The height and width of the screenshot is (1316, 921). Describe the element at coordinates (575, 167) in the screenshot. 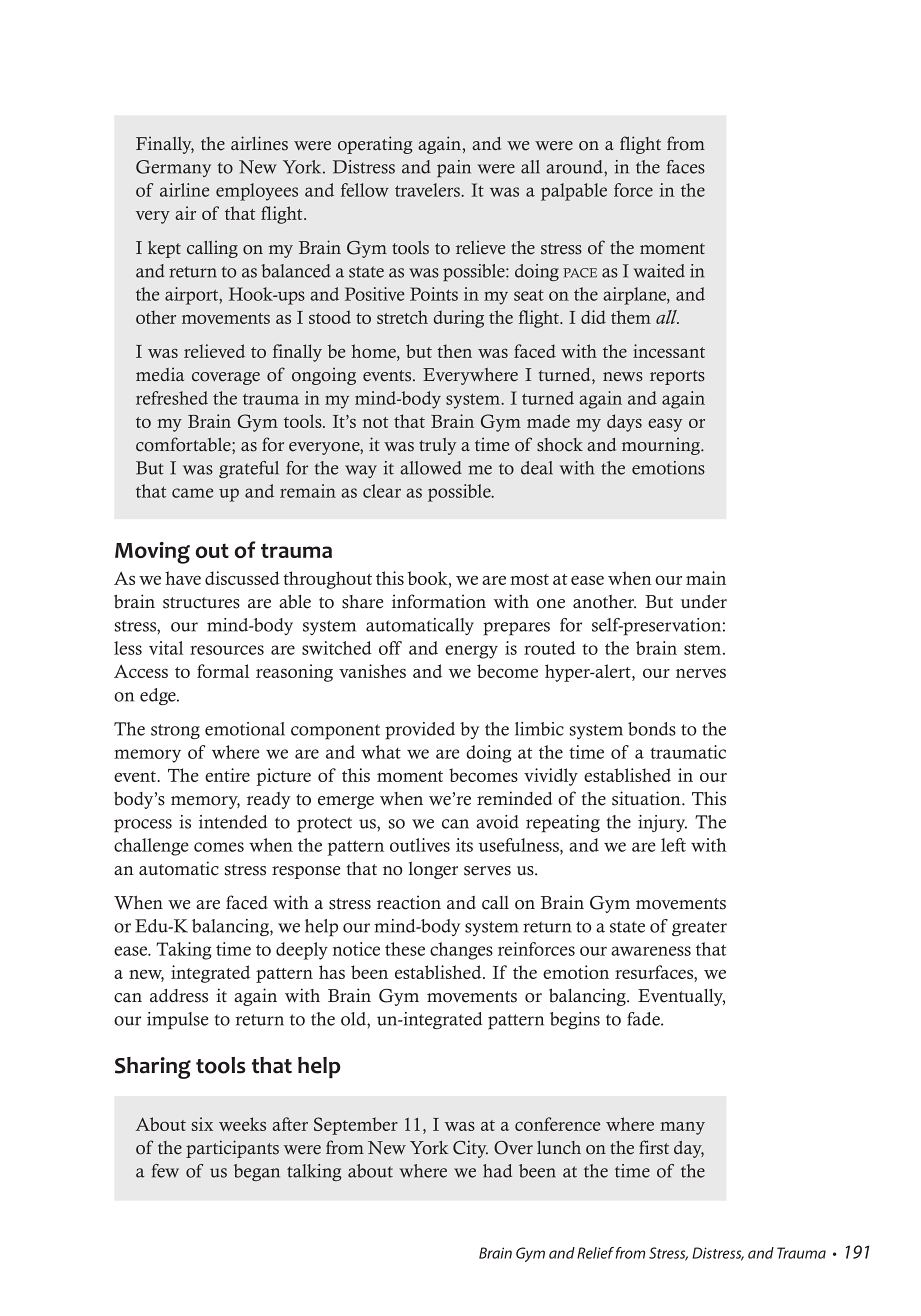

I see `around` at that location.
